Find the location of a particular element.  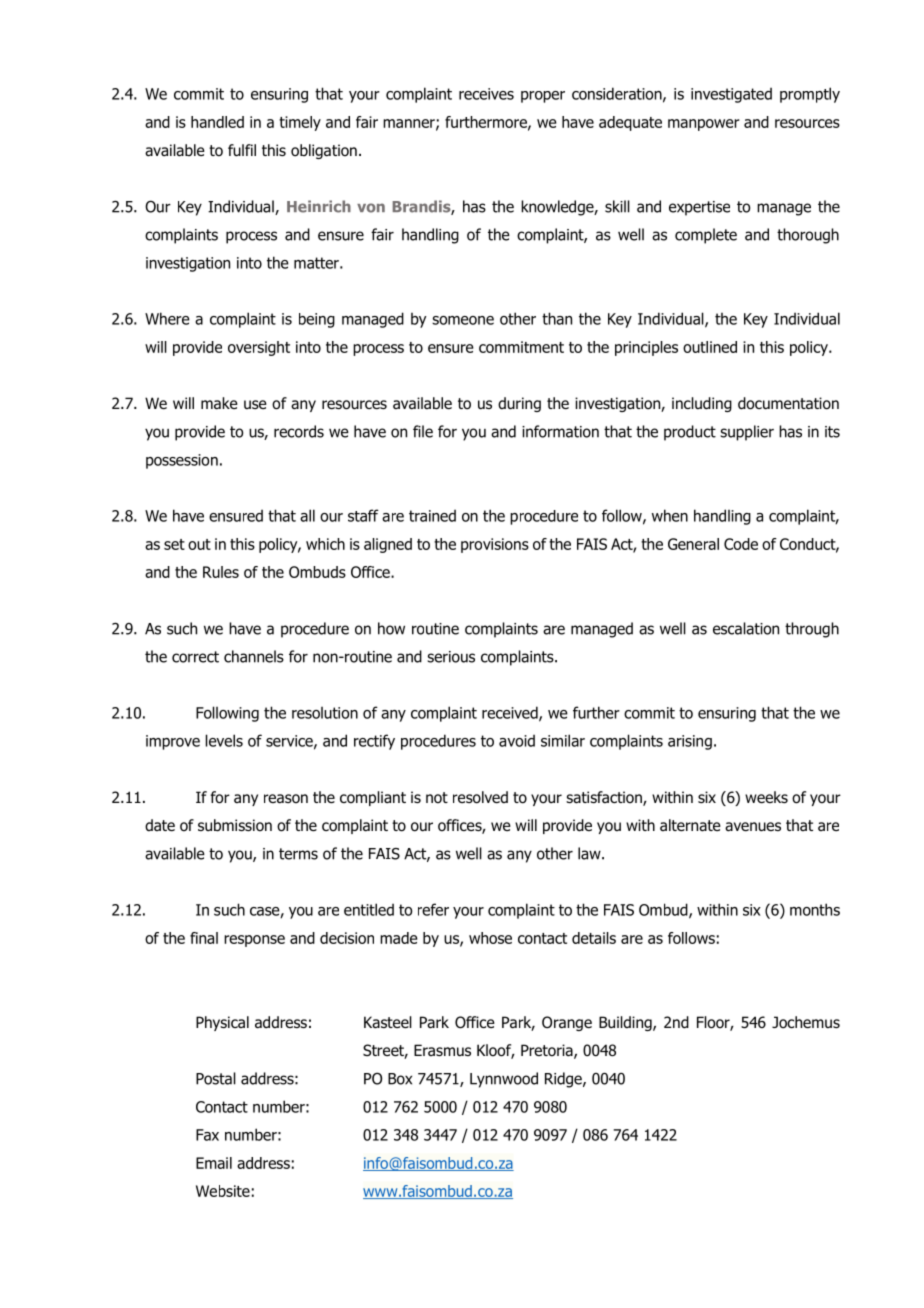

submission is located at coordinates (235, 825).
